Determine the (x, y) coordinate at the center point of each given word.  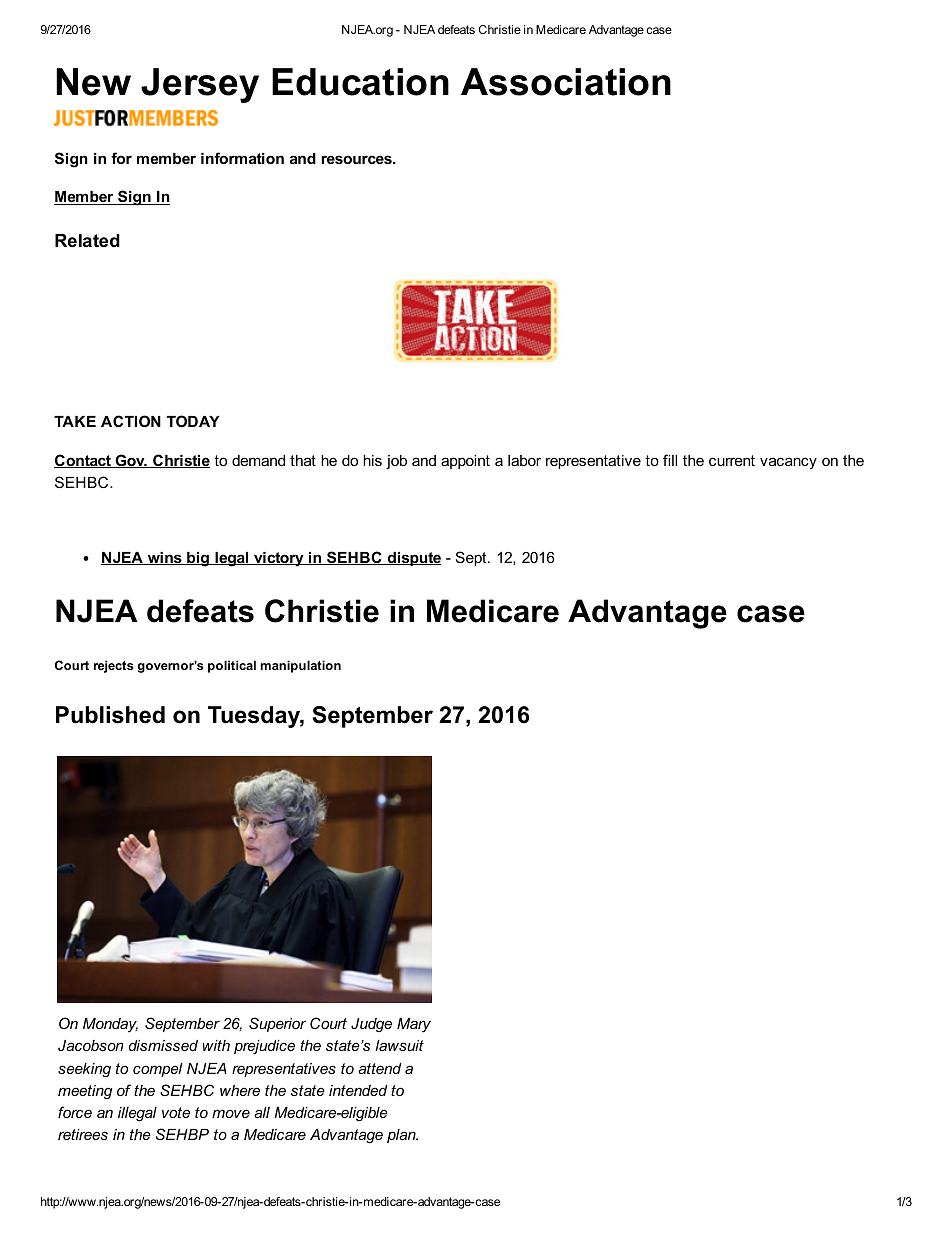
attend (379, 1068)
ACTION (131, 421)
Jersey (200, 85)
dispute (413, 559)
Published (110, 715)
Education (360, 82)
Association (566, 82)
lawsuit (399, 1045)
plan (402, 1136)
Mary (414, 1025)
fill (670, 460)
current (732, 460)
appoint (465, 462)
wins (165, 558)
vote (176, 1112)
